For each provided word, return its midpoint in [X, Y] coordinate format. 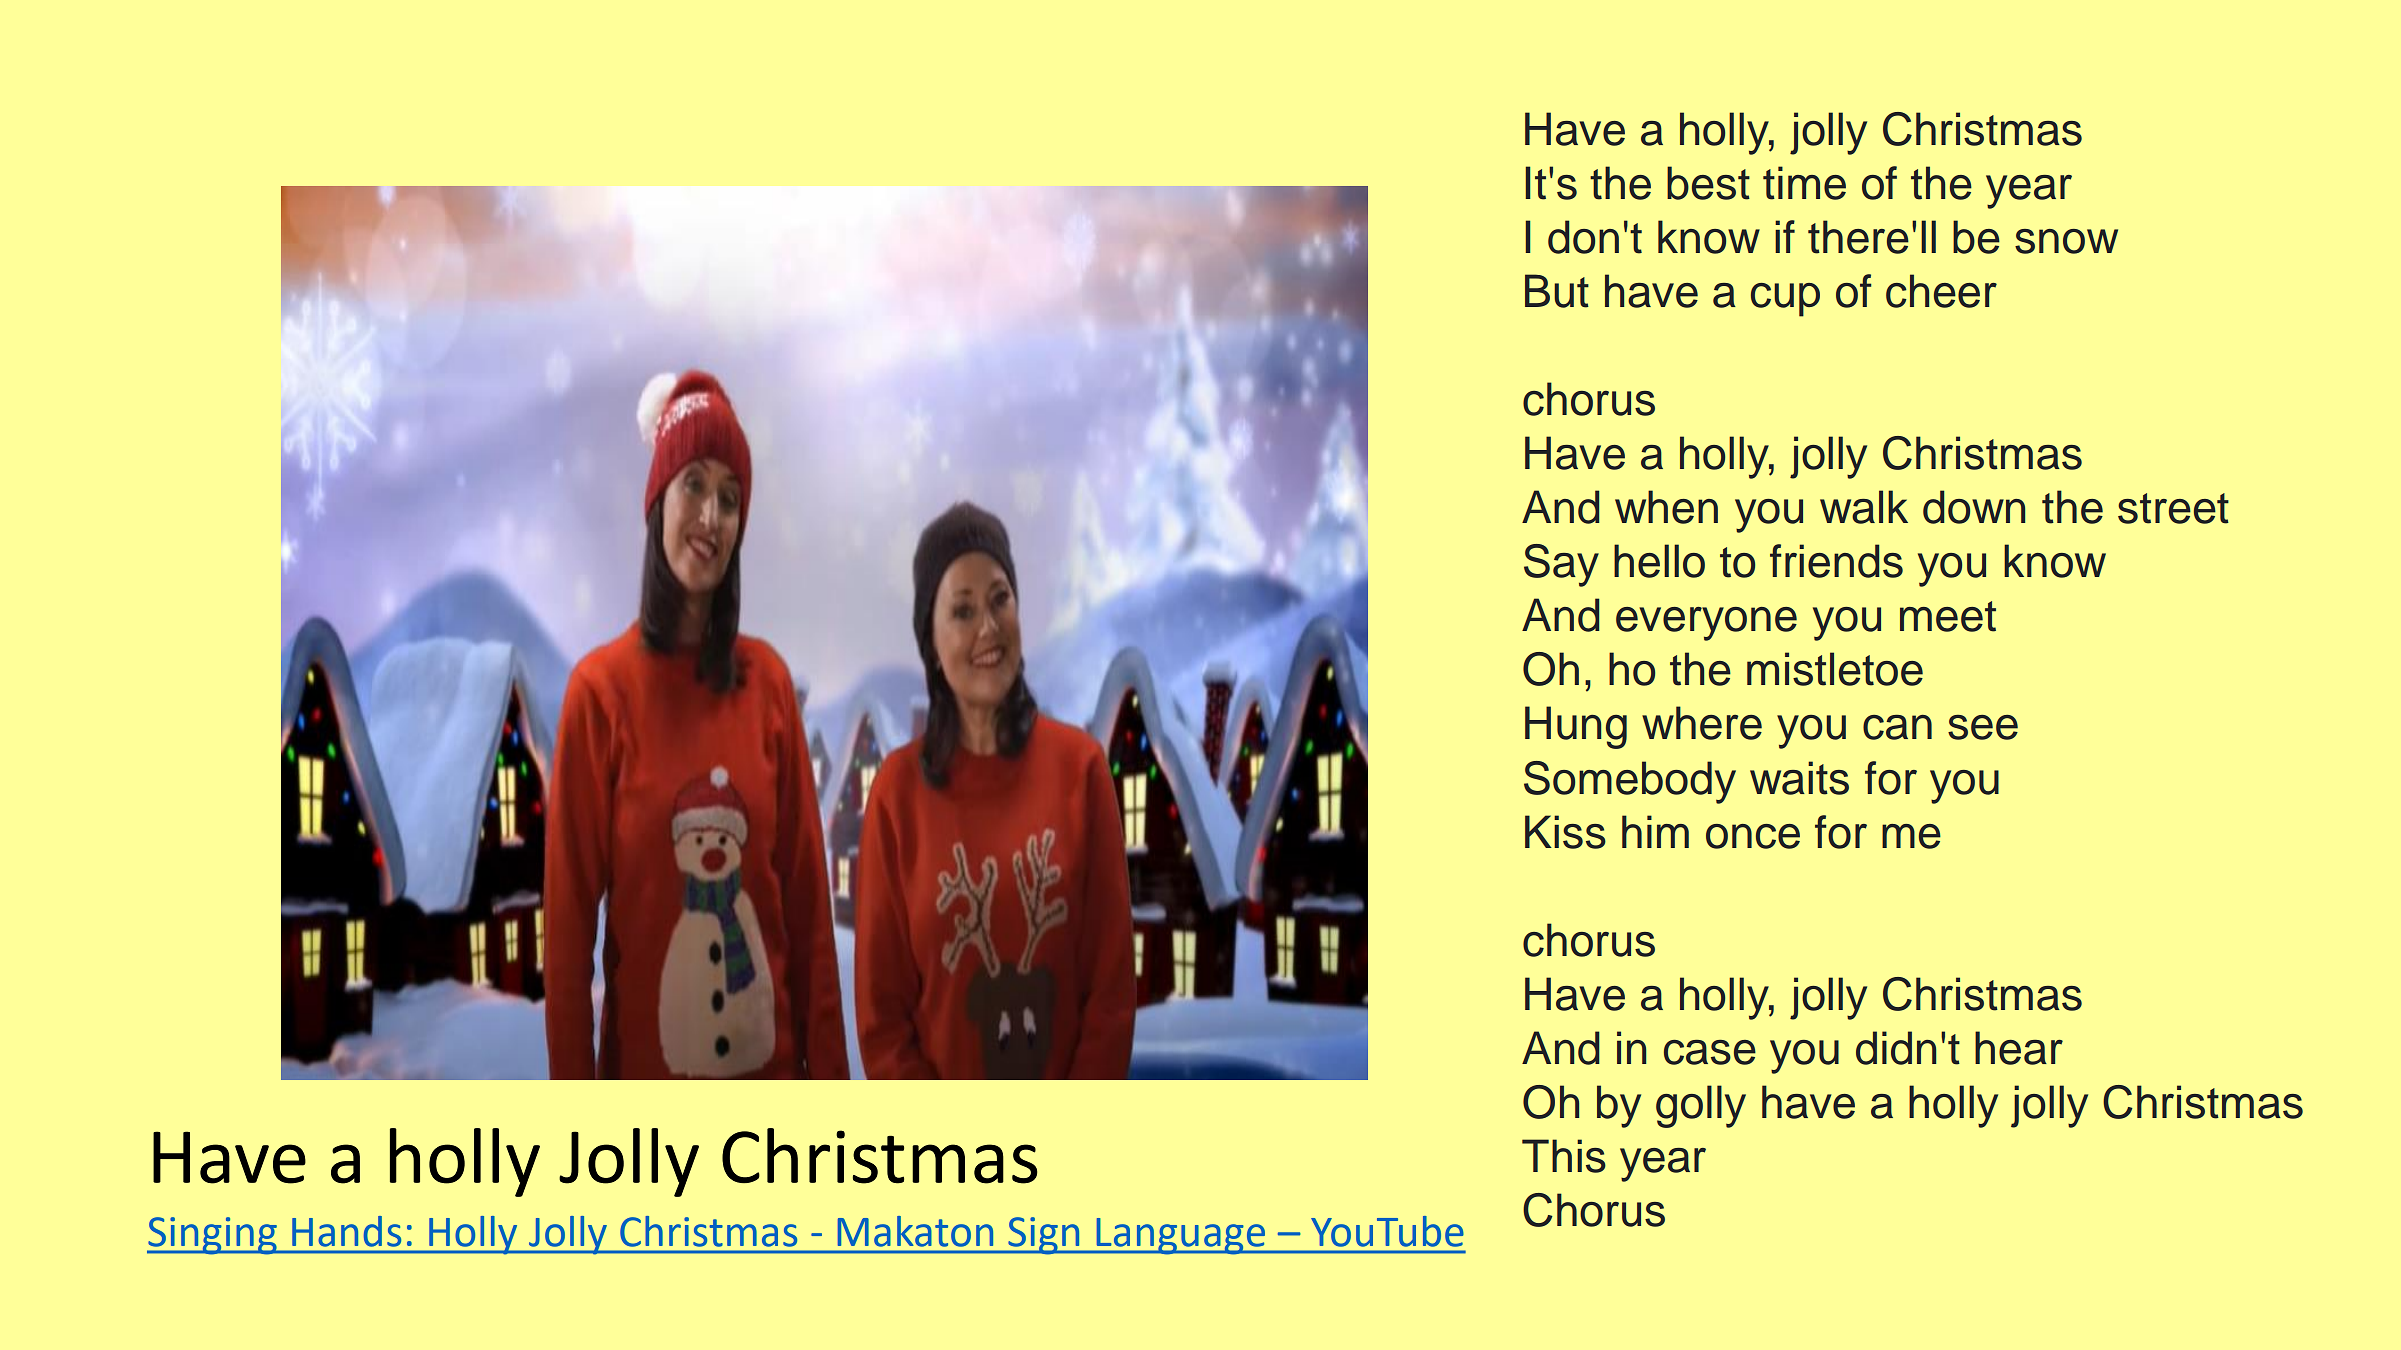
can [1897, 727]
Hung [1576, 727]
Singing [213, 1236]
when [1666, 507]
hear [2019, 1048]
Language [1180, 1236]
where [1702, 723]
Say [1561, 565]
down [1974, 507]
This [1564, 1156]
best [1708, 183]
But [1557, 291]
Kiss [1565, 832]
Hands [346, 1231]
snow [2066, 241]
